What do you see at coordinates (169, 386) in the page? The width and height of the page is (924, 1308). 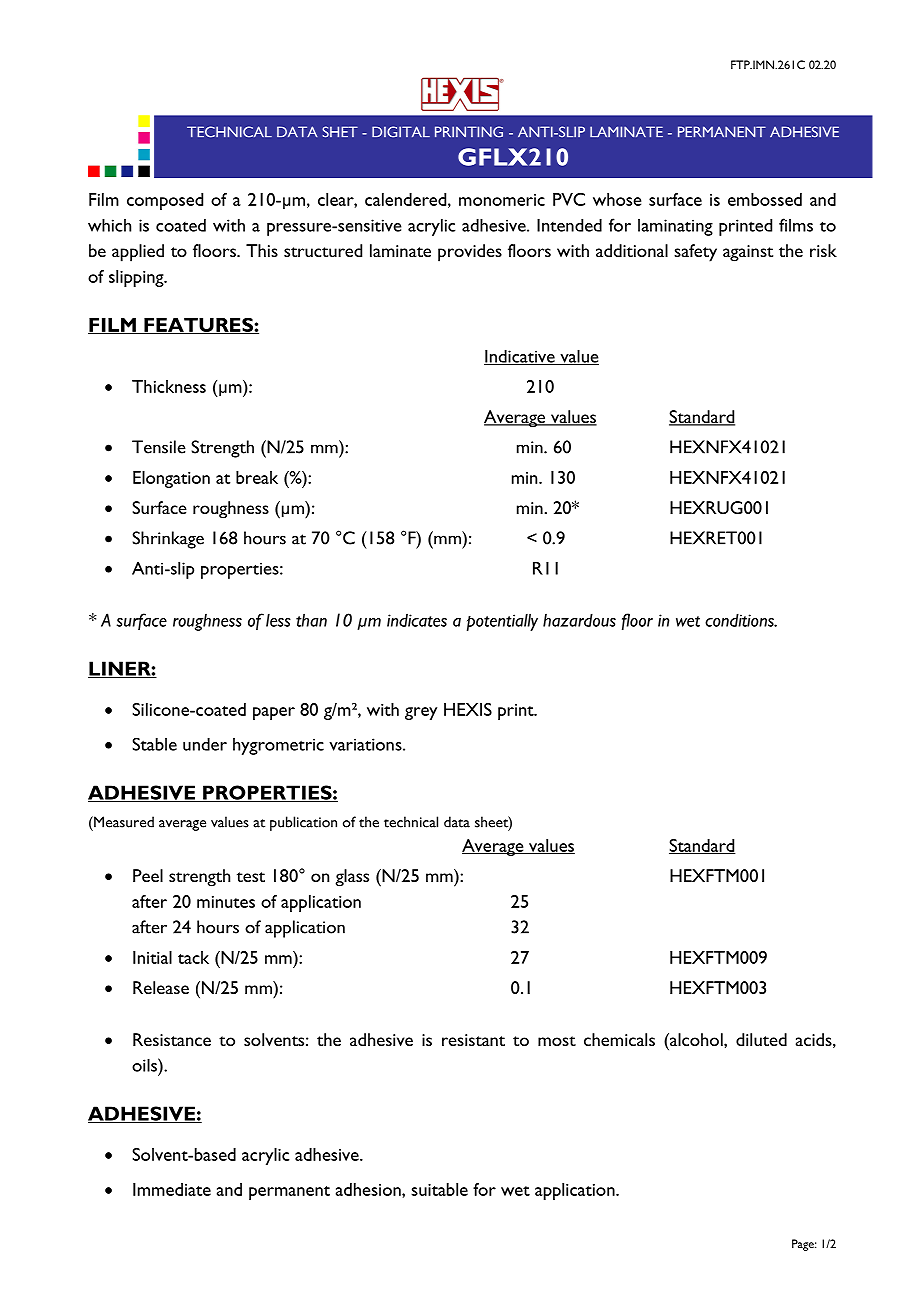 I see `Thickness` at bounding box center [169, 386].
